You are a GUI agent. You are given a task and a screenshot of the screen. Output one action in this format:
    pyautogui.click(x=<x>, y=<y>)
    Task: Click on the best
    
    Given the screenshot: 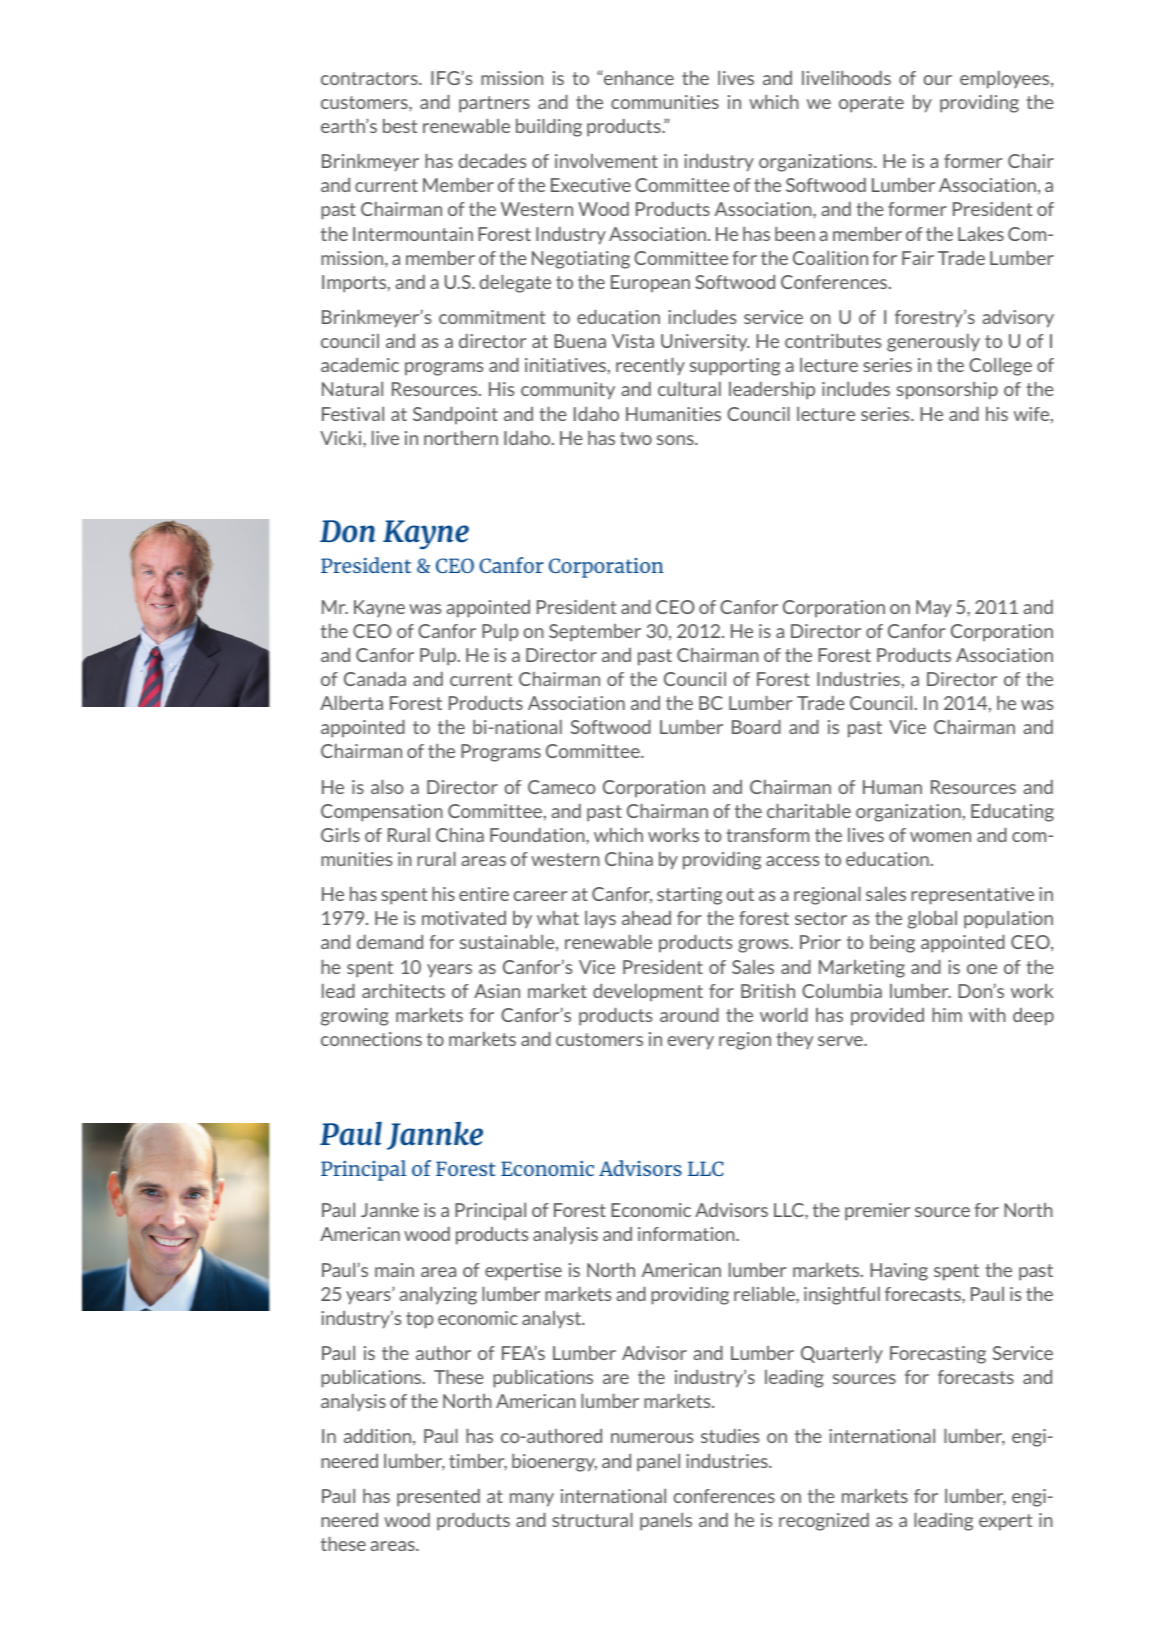 What is the action you would take?
    pyautogui.click(x=400, y=126)
